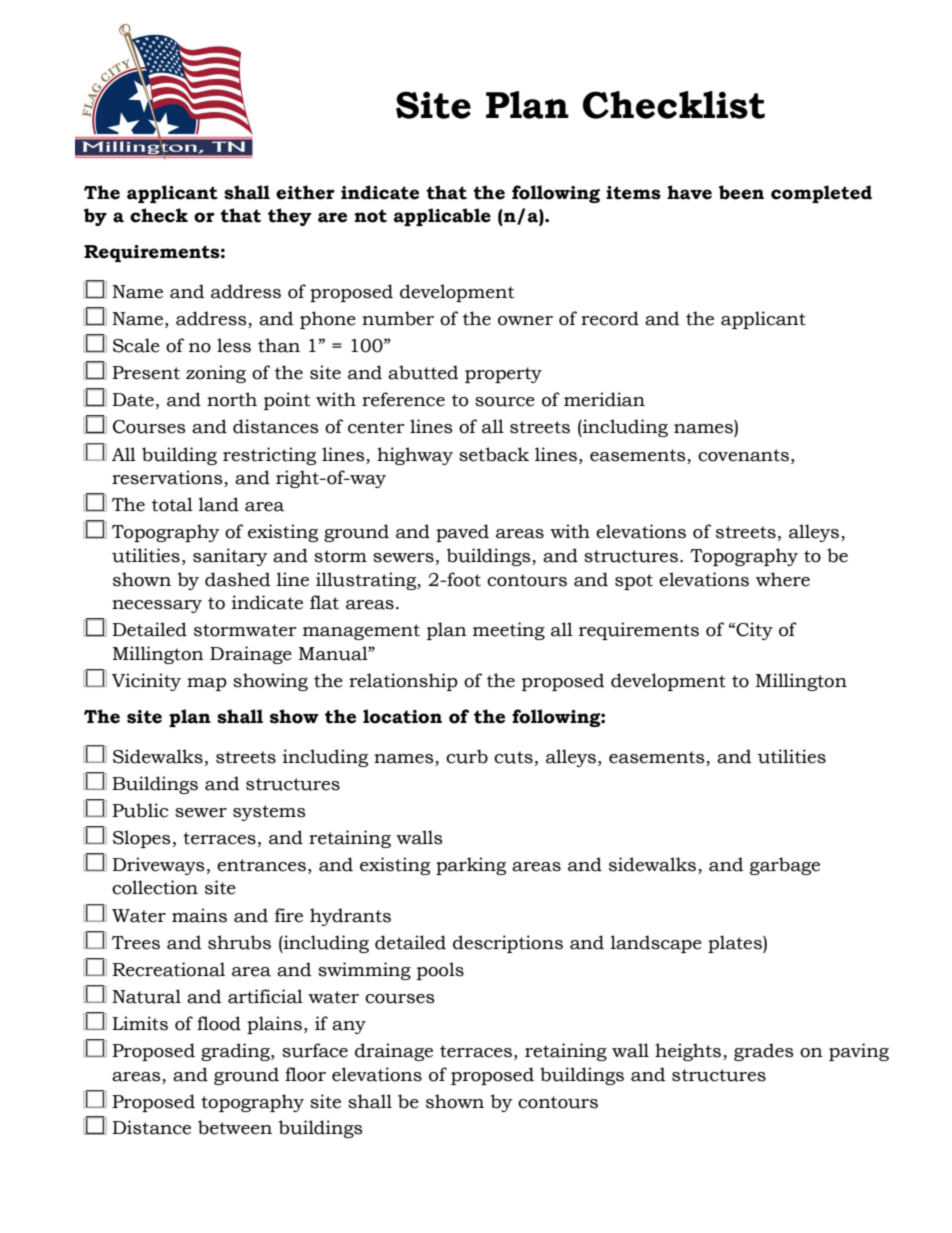 This page has width=952, height=1233. Describe the element at coordinates (442, 217) in the page. I see `applicable` at that location.
